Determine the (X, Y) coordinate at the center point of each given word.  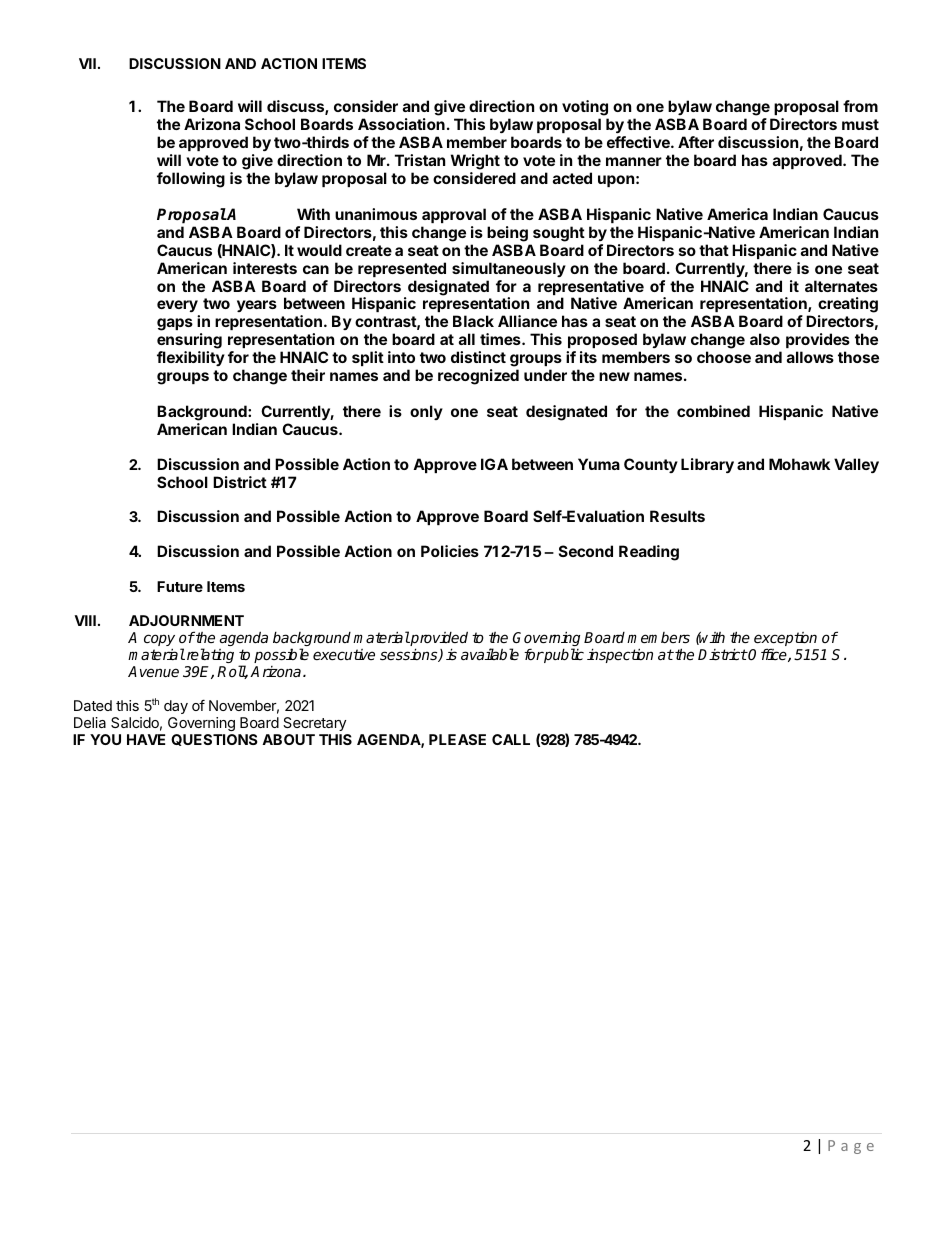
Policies (450, 551)
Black (473, 321)
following (191, 180)
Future (180, 586)
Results (677, 516)
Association (401, 124)
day (176, 707)
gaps (175, 324)
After (696, 142)
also (765, 339)
